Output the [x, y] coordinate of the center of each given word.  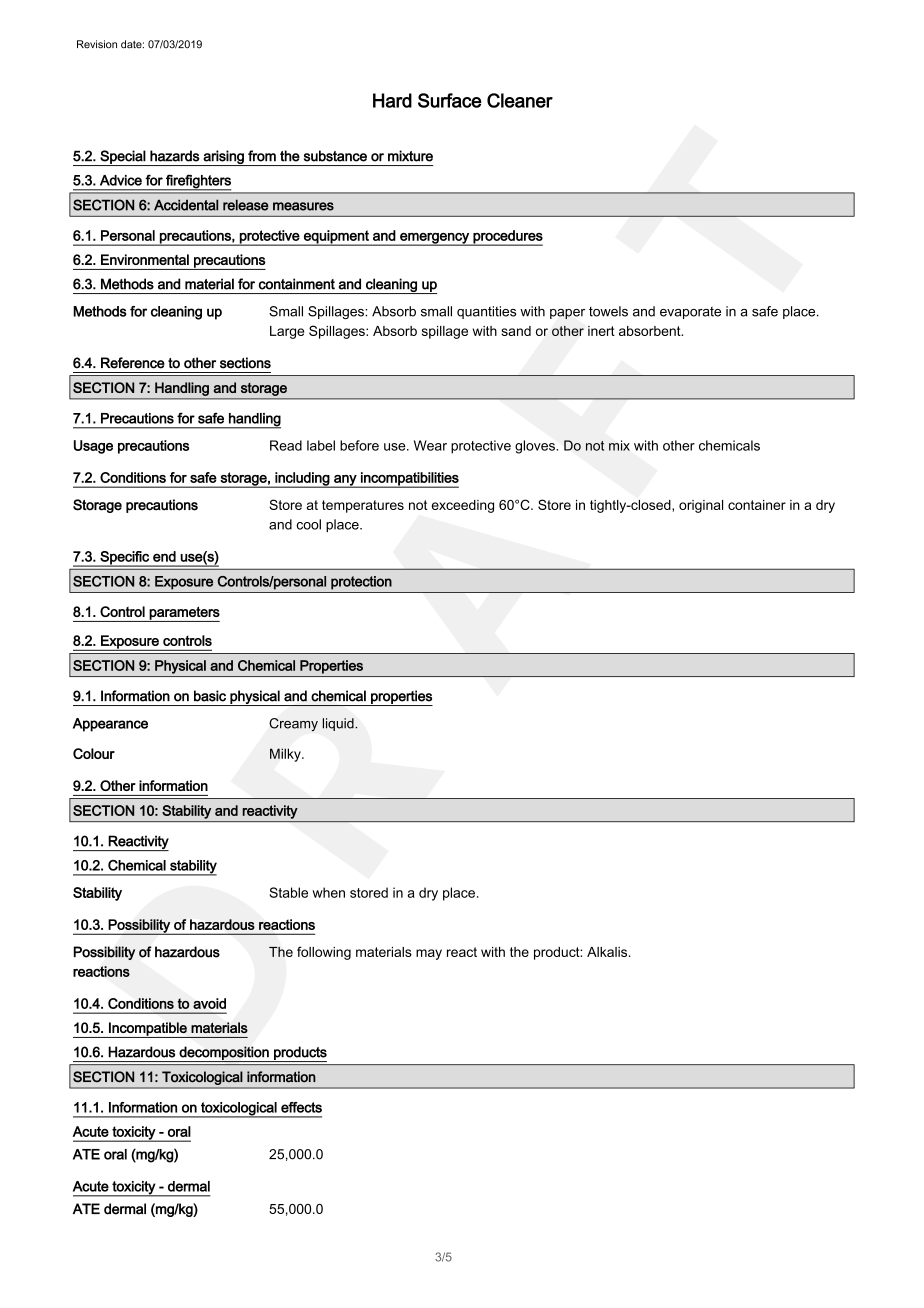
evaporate [690, 313]
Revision [97, 44]
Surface [450, 100]
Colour [94, 753]
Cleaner [520, 100]
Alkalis [608, 952]
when [328, 892]
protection [361, 583]
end [164, 556]
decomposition [224, 1054]
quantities [486, 312]
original [701, 506]
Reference [133, 363]
